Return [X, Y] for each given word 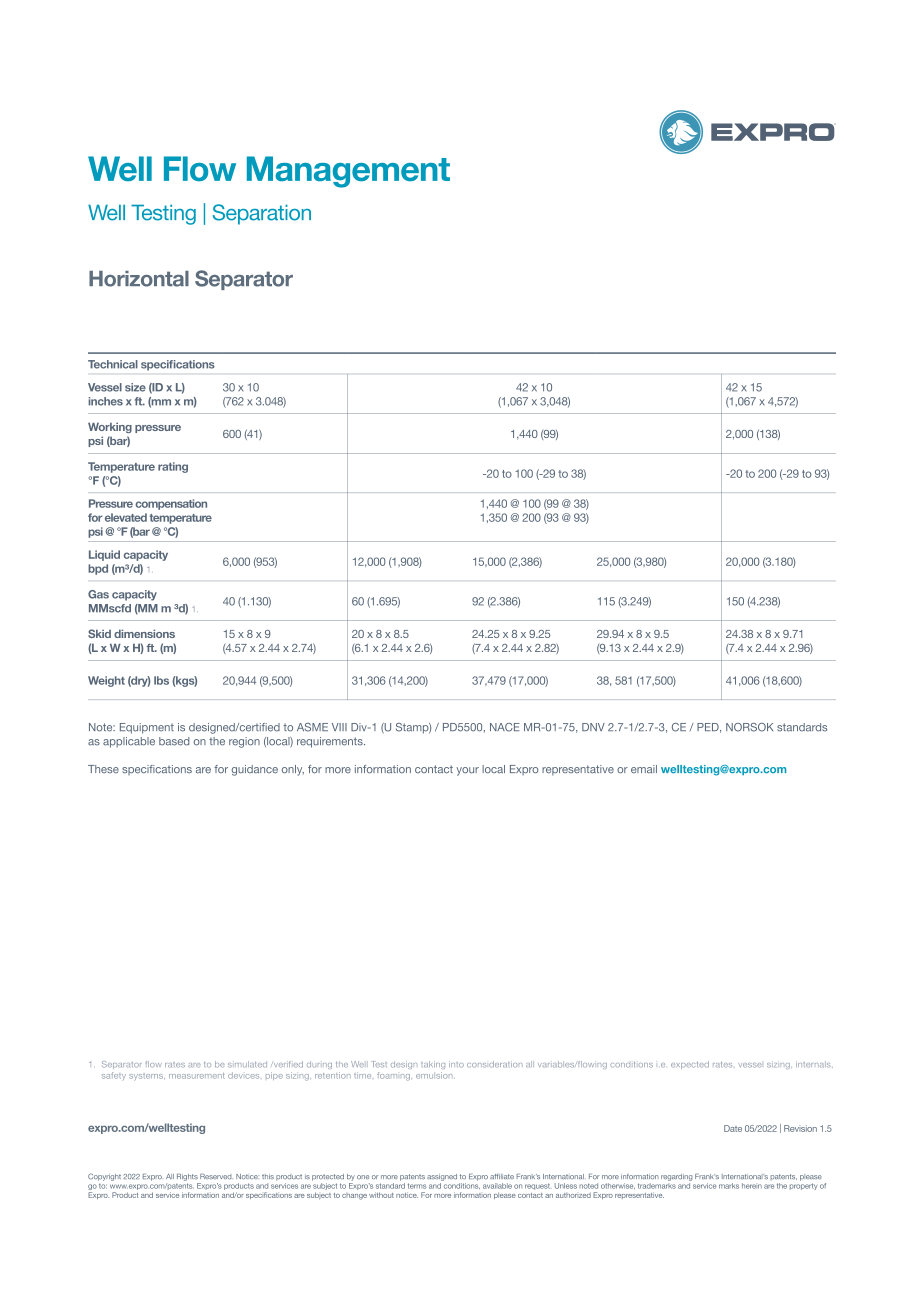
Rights [187, 1177]
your [467, 771]
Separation [262, 214]
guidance [255, 770]
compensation [171, 504]
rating [173, 467]
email [644, 769]
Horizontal [139, 279]
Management [348, 172]
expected [690, 1065]
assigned [442, 1177]
